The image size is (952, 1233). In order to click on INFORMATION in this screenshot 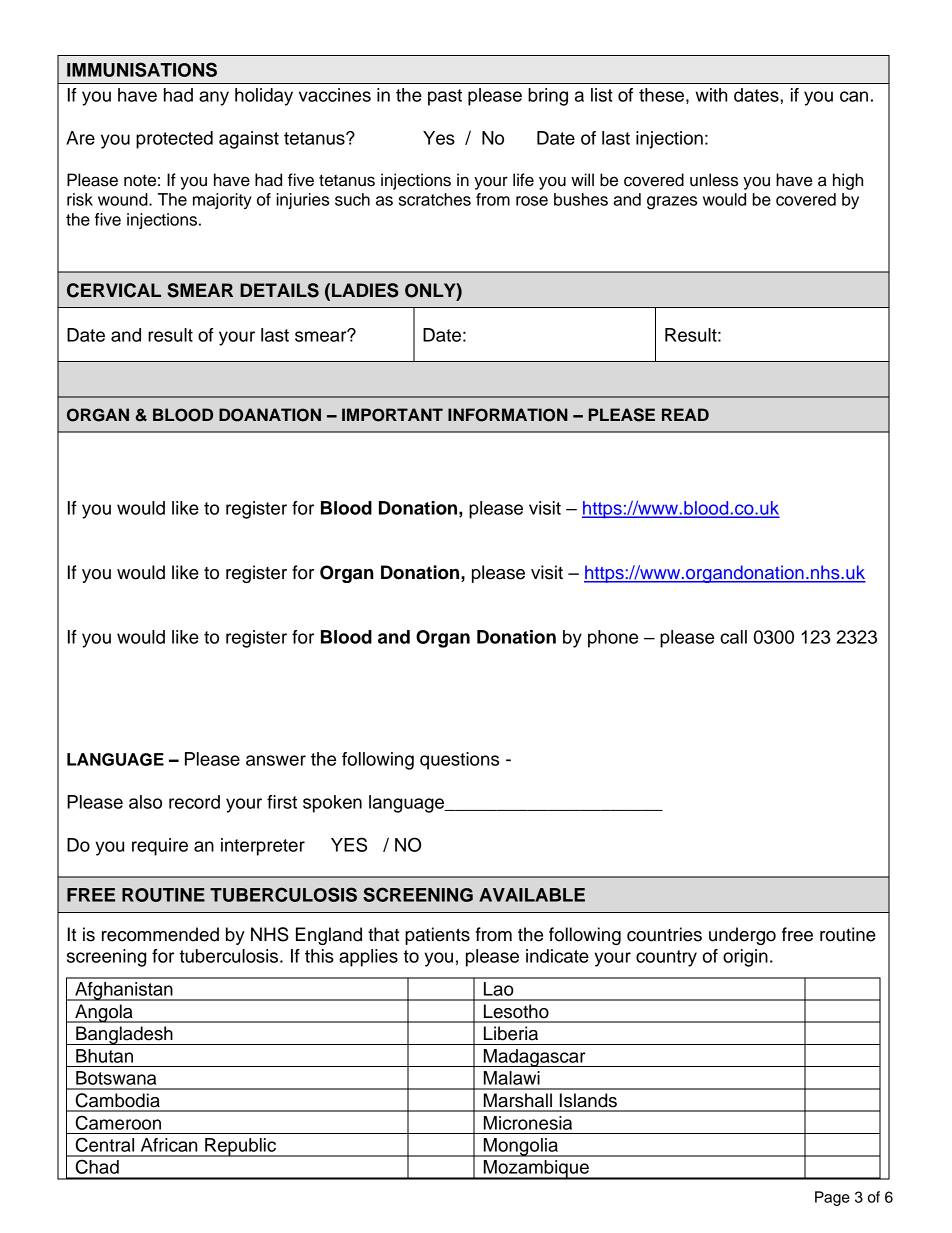, I will do `click(508, 415)`.
